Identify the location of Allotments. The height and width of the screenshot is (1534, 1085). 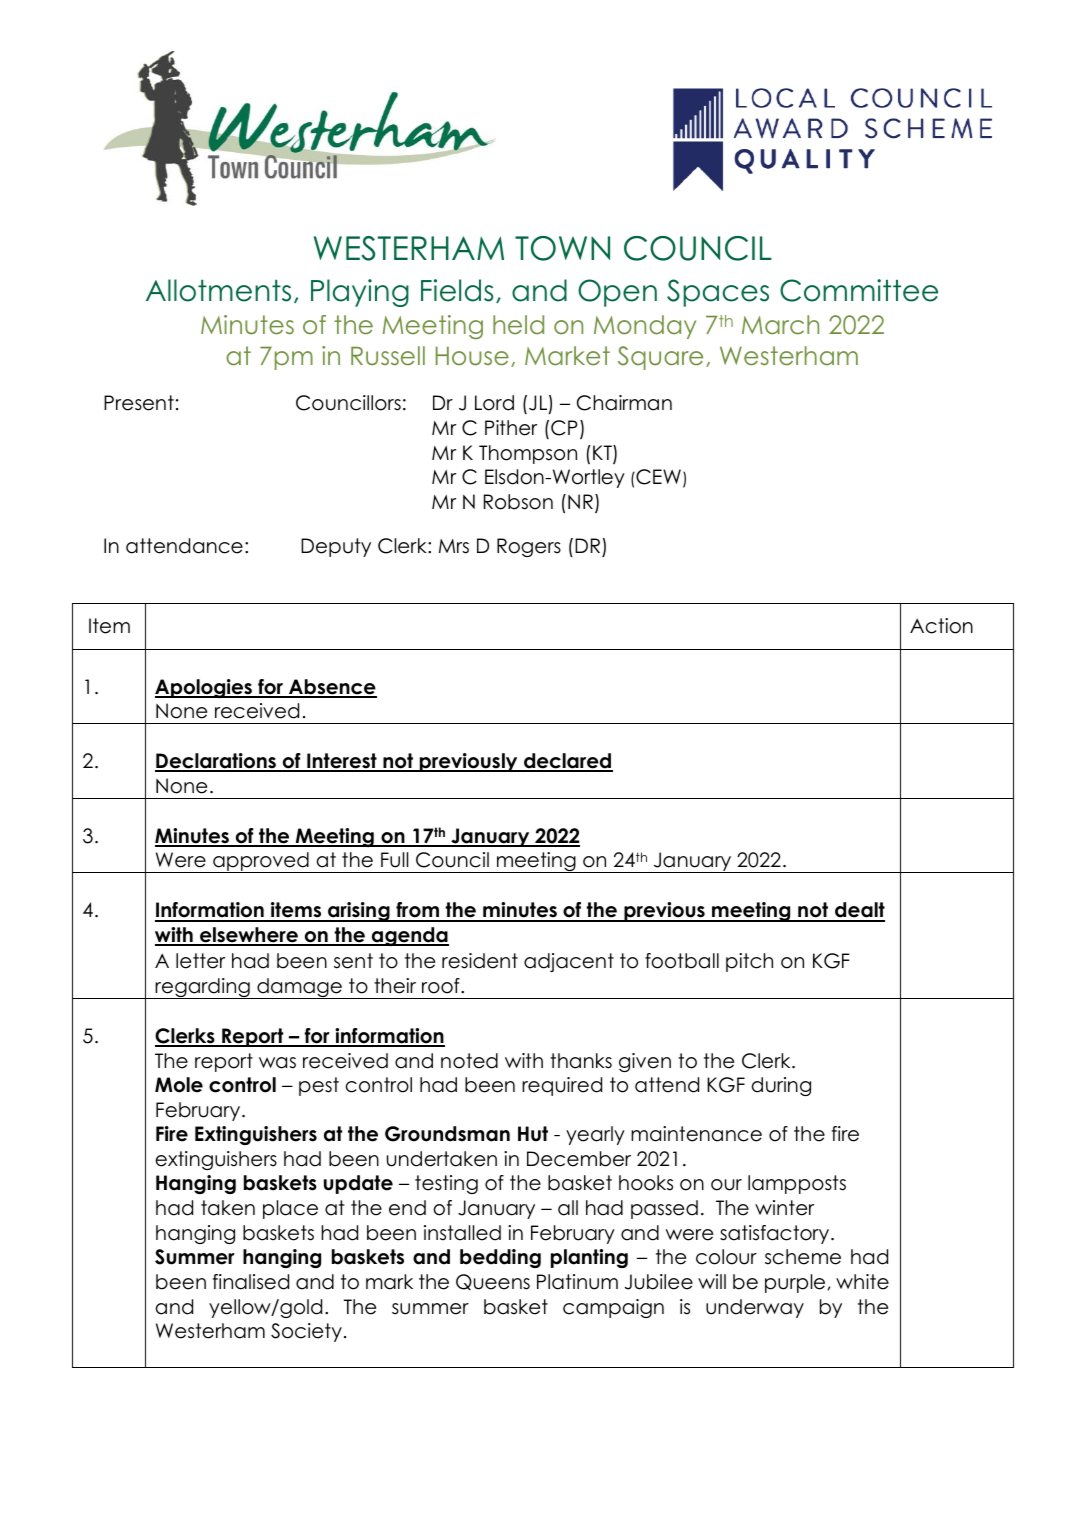
(218, 290).
